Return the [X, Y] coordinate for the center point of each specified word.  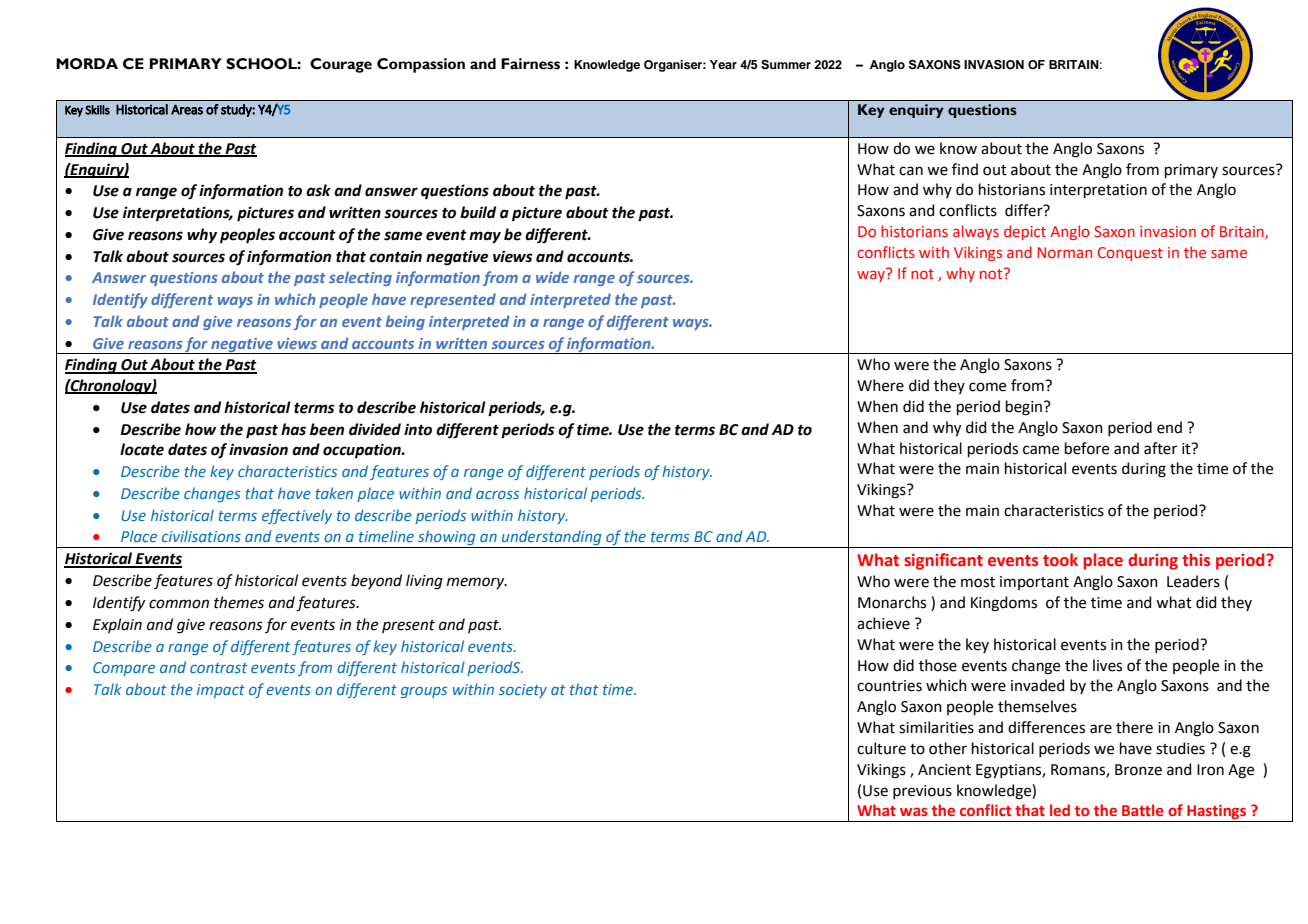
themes [239, 602]
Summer [786, 65]
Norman [1064, 252]
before [1087, 448]
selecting [360, 278]
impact [221, 691]
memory [477, 583]
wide [552, 277]
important [1034, 583]
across [497, 495]
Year [723, 64]
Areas [187, 109]
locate [142, 449]
